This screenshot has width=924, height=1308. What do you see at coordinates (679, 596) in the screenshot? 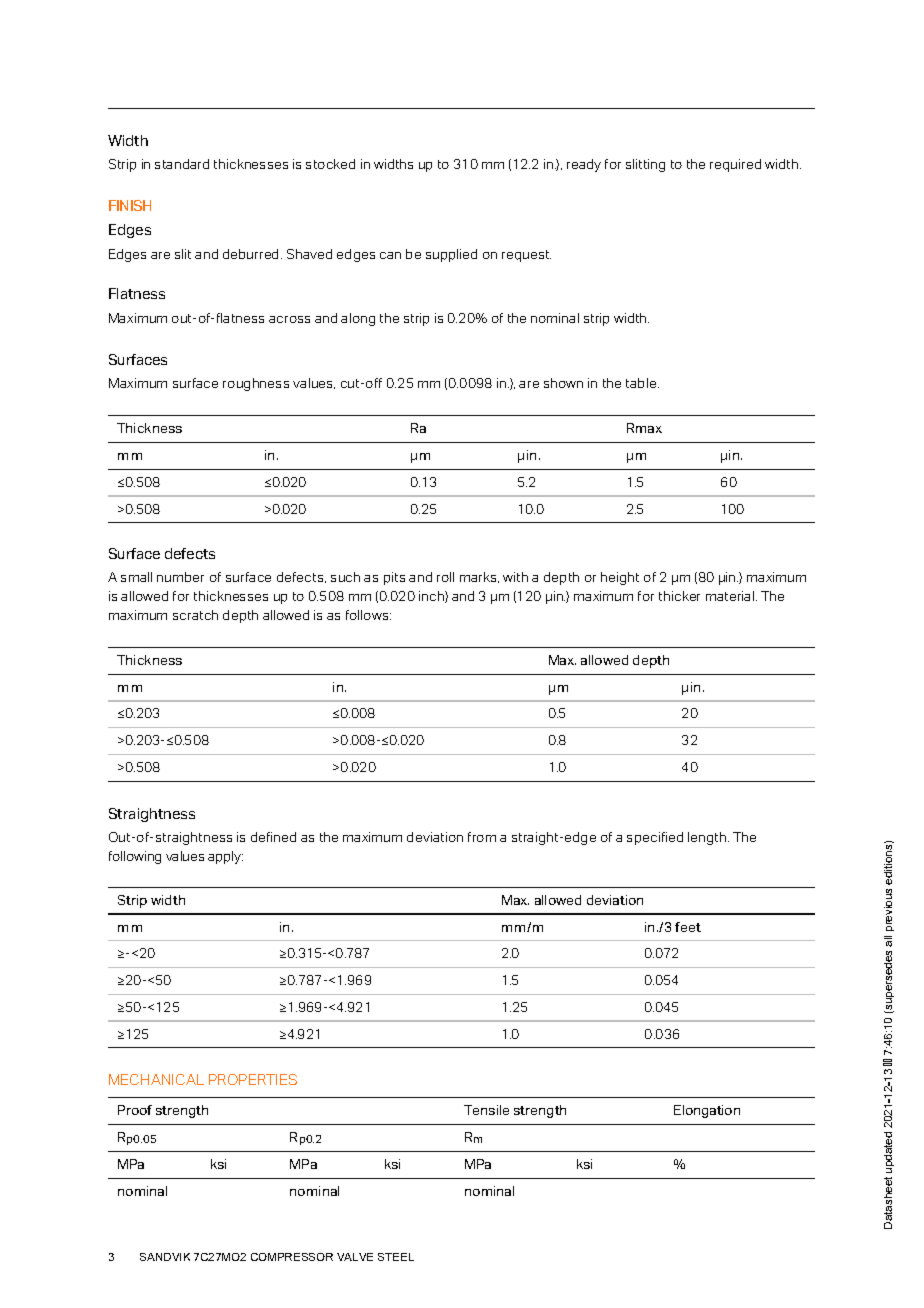
I see `thicker` at bounding box center [679, 596].
